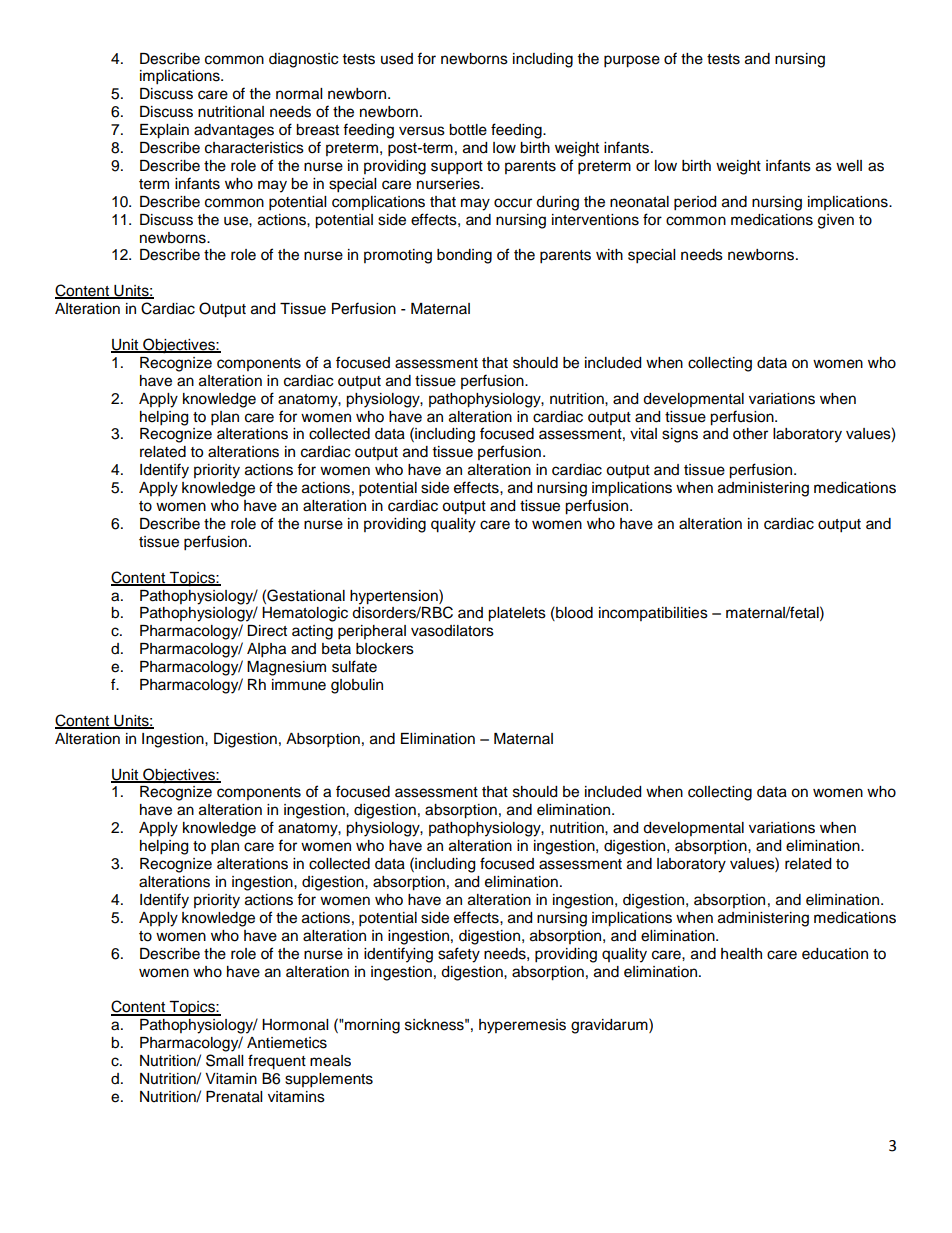  I want to click on bottle, so click(468, 130).
